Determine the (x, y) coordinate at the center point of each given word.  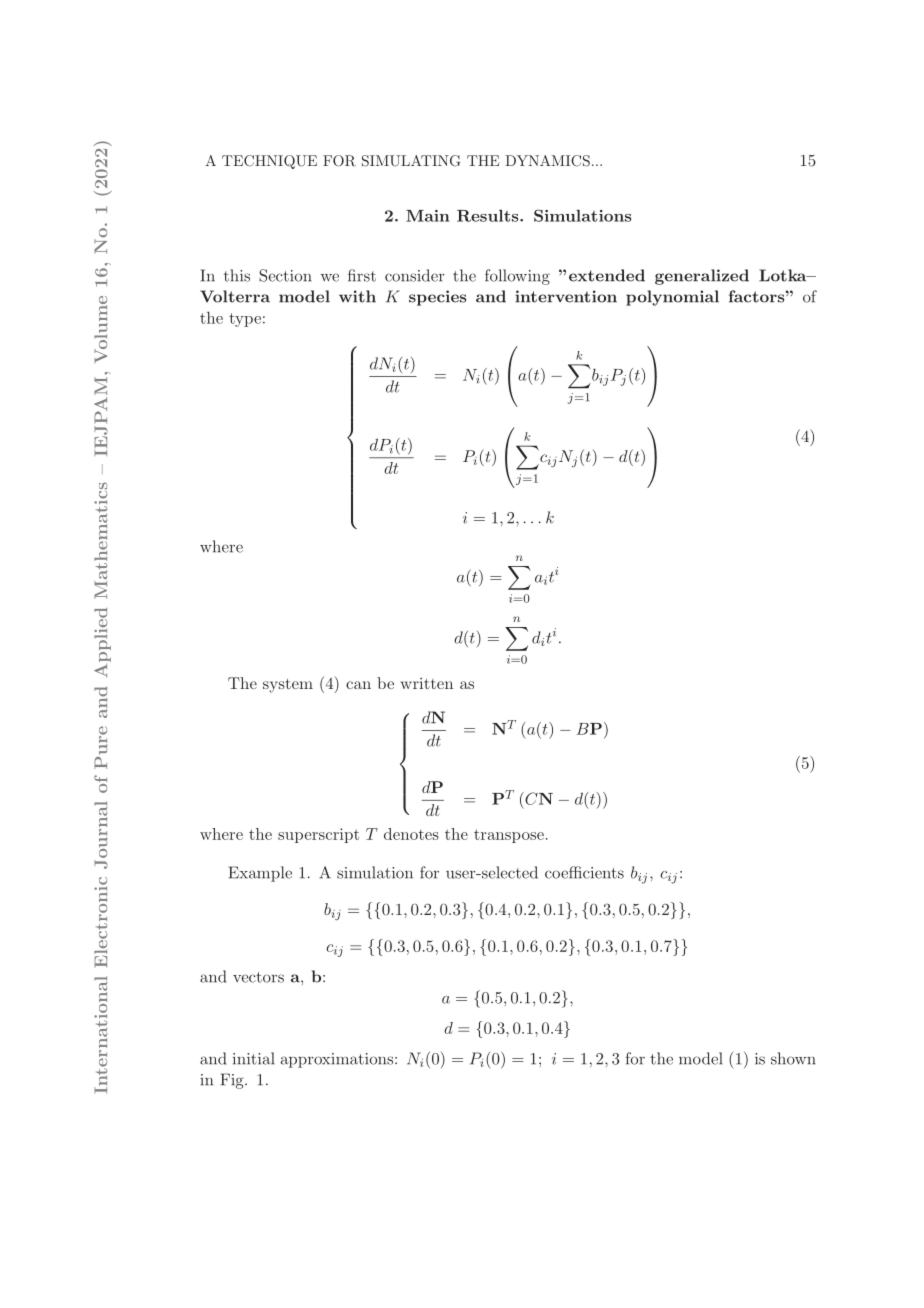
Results (489, 215)
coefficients (584, 872)
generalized (702, 277)
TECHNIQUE (269, 162)
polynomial (672, 298)
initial (254, 1058)
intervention (566, 296)
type (245, 320)
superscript (318, 835)
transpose (509, 836)
